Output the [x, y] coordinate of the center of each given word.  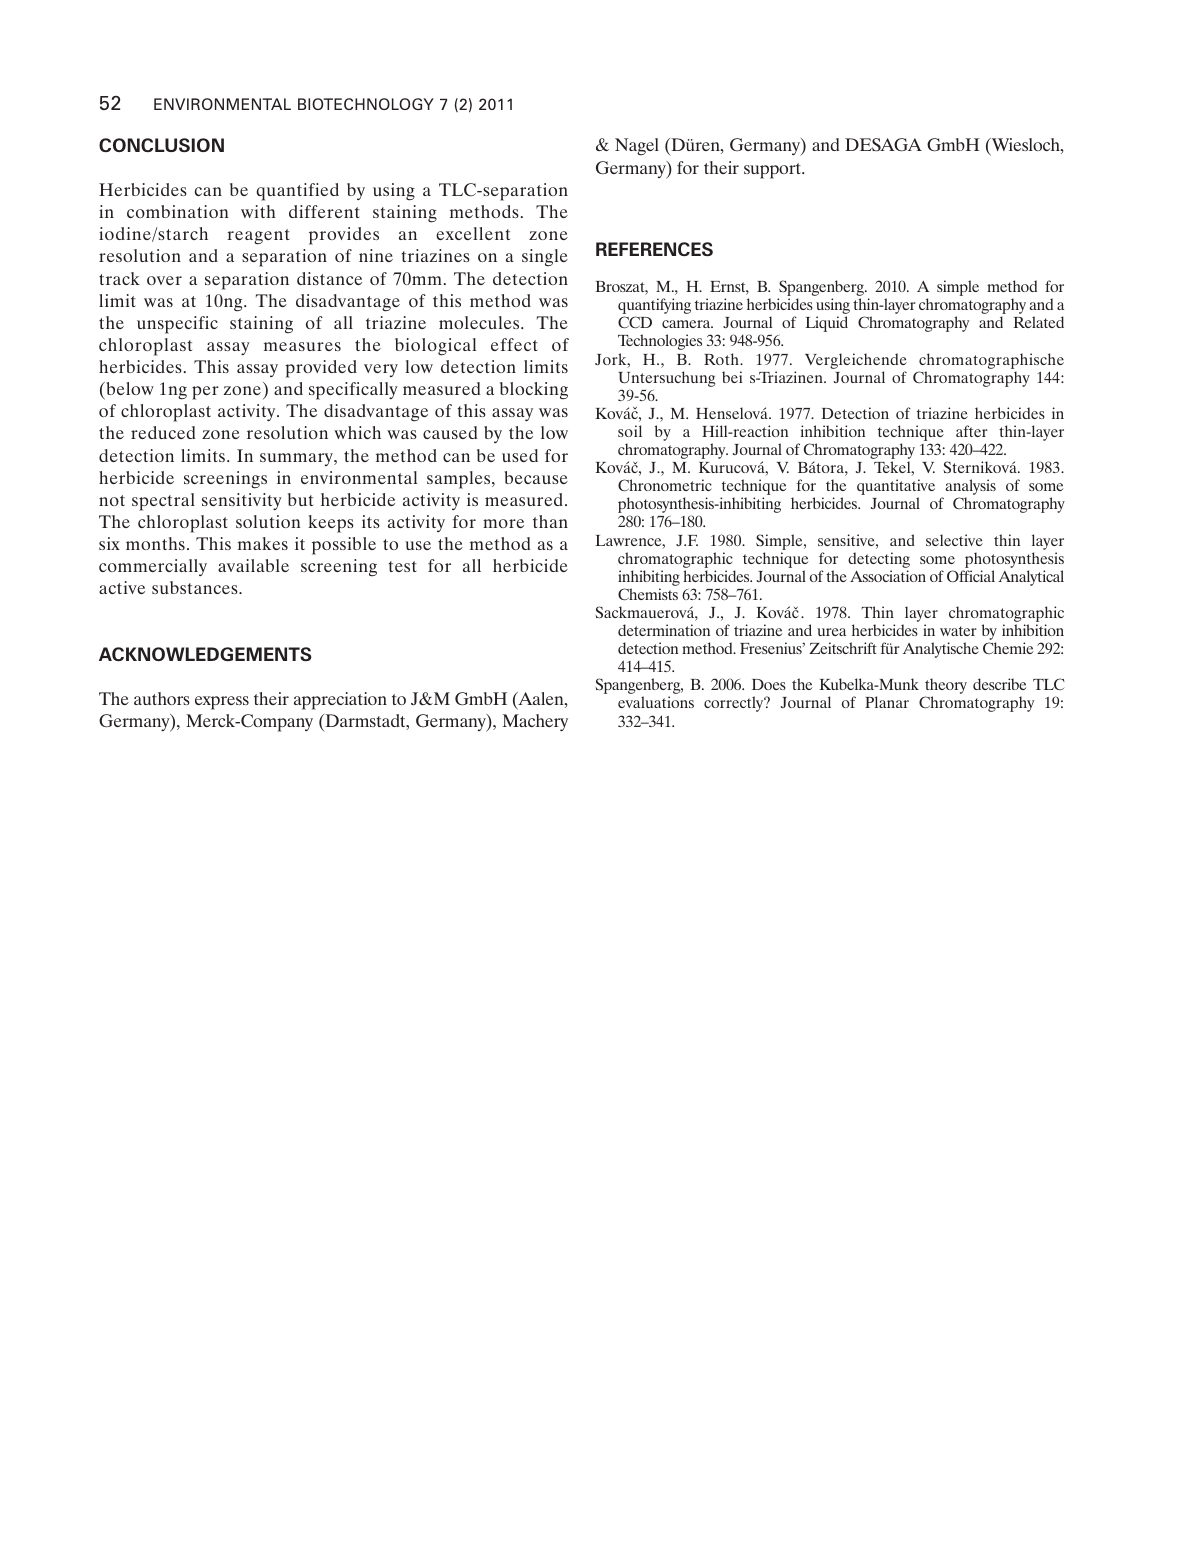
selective [954, 540]
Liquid [826, 324]
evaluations [656, 702]
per [205, 393]
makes [263, 543]
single [545, 258]
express [222, 703]
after [972, 431]
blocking [534, 391]
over [164, 280]
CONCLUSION [161, 145]
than [550, 521]
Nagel [637, 147]
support [773, 171]
